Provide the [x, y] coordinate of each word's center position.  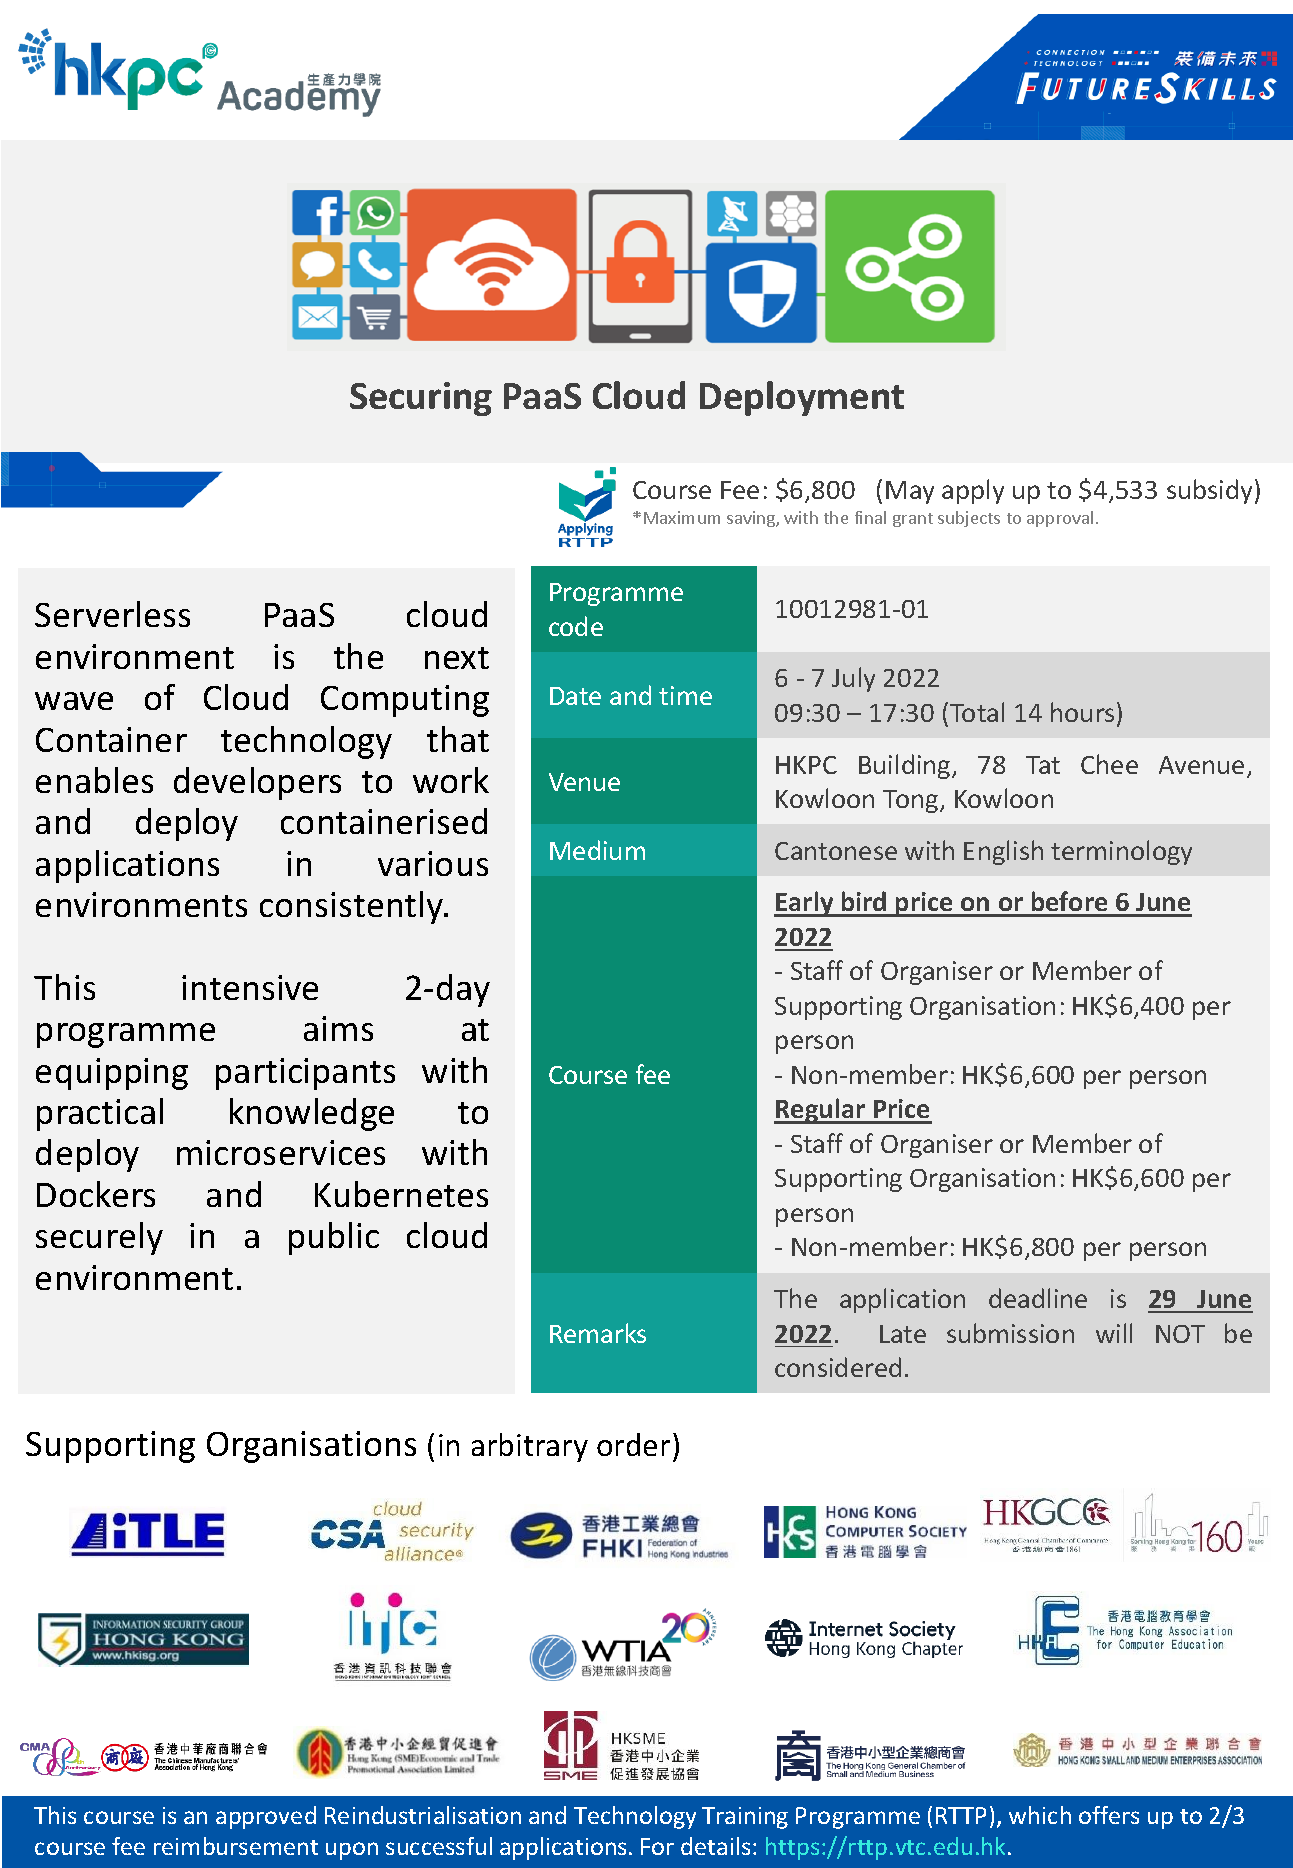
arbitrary [530, 1447]
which [1040, 1815]
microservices [281, 1152]
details [715, 1846]
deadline [1038, 1298]
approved [266, 1817]
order [633, 1444]
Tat [1043, 765]
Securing [421, 399]
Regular [821, 1111]
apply [973, 491]
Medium [597, 850]
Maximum [682, 517]
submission [1010, 1333]
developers [257, 783]
